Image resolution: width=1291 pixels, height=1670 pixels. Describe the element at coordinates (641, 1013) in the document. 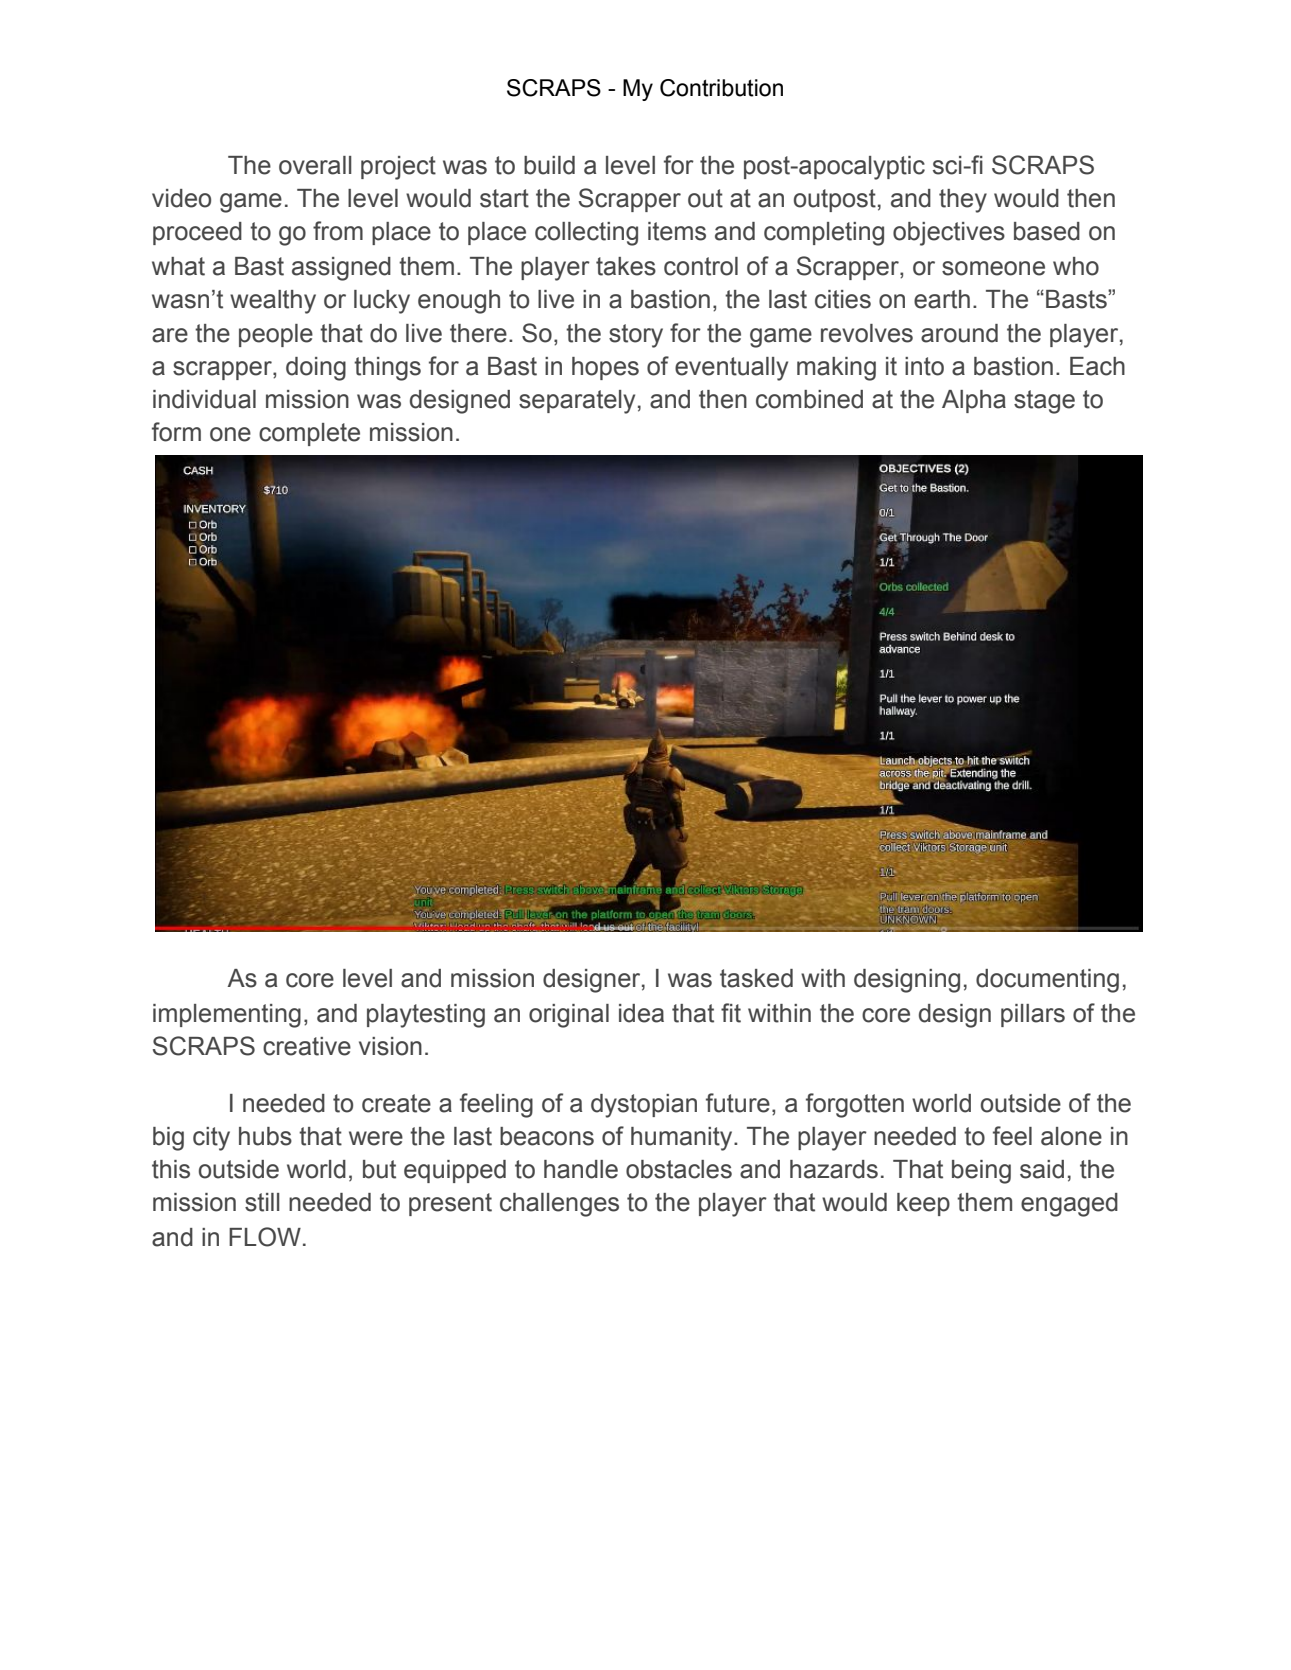

I see `idea` at that location.
